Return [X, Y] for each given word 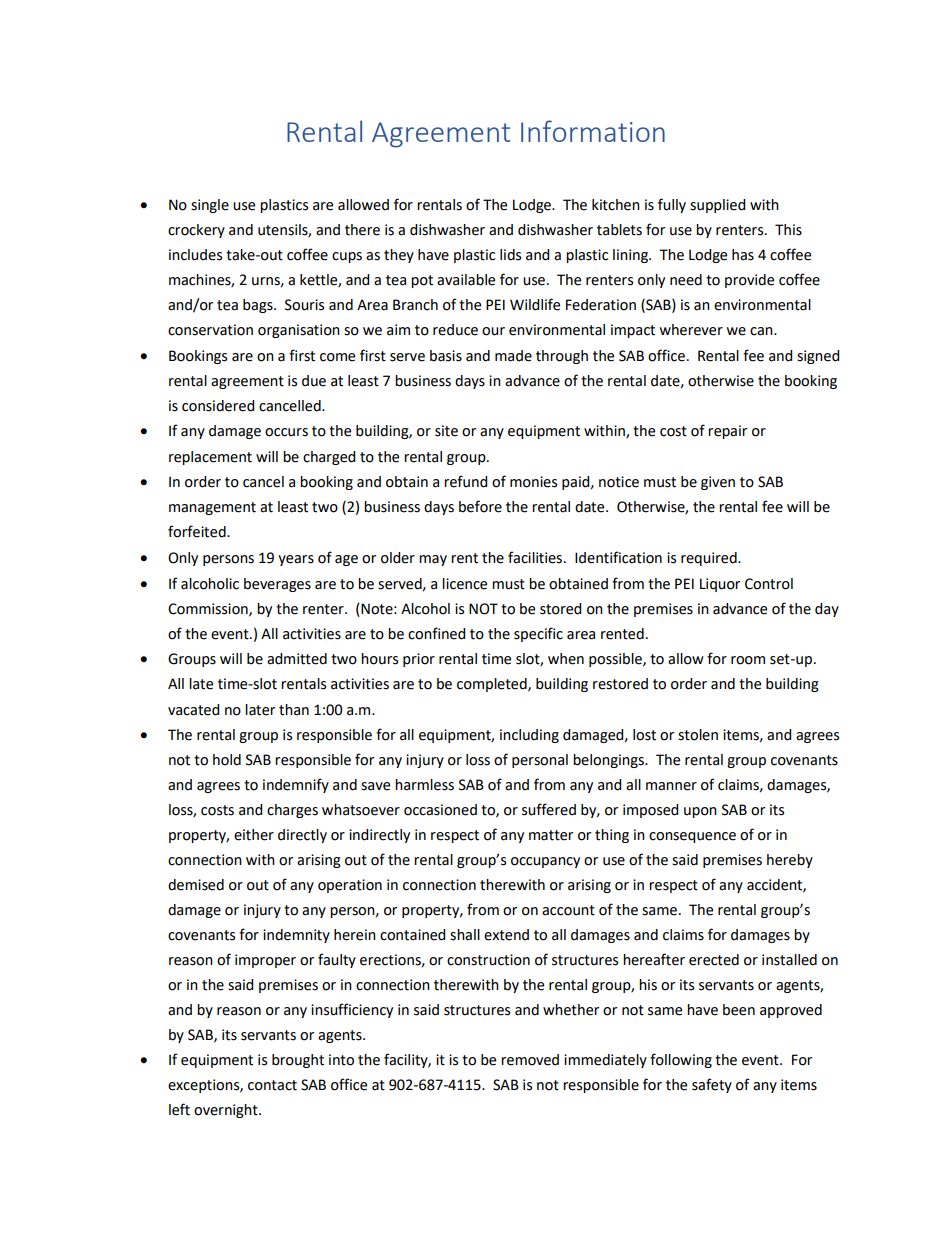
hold [227, 760]
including [529, 736]
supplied [717, 206]
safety [712, 1085]
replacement [210, 458]
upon [700, 812]
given [718, 483]
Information [593, 131]
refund [465, 481]
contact [272, 1085]
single [210, 206]
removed [530, 1060]
